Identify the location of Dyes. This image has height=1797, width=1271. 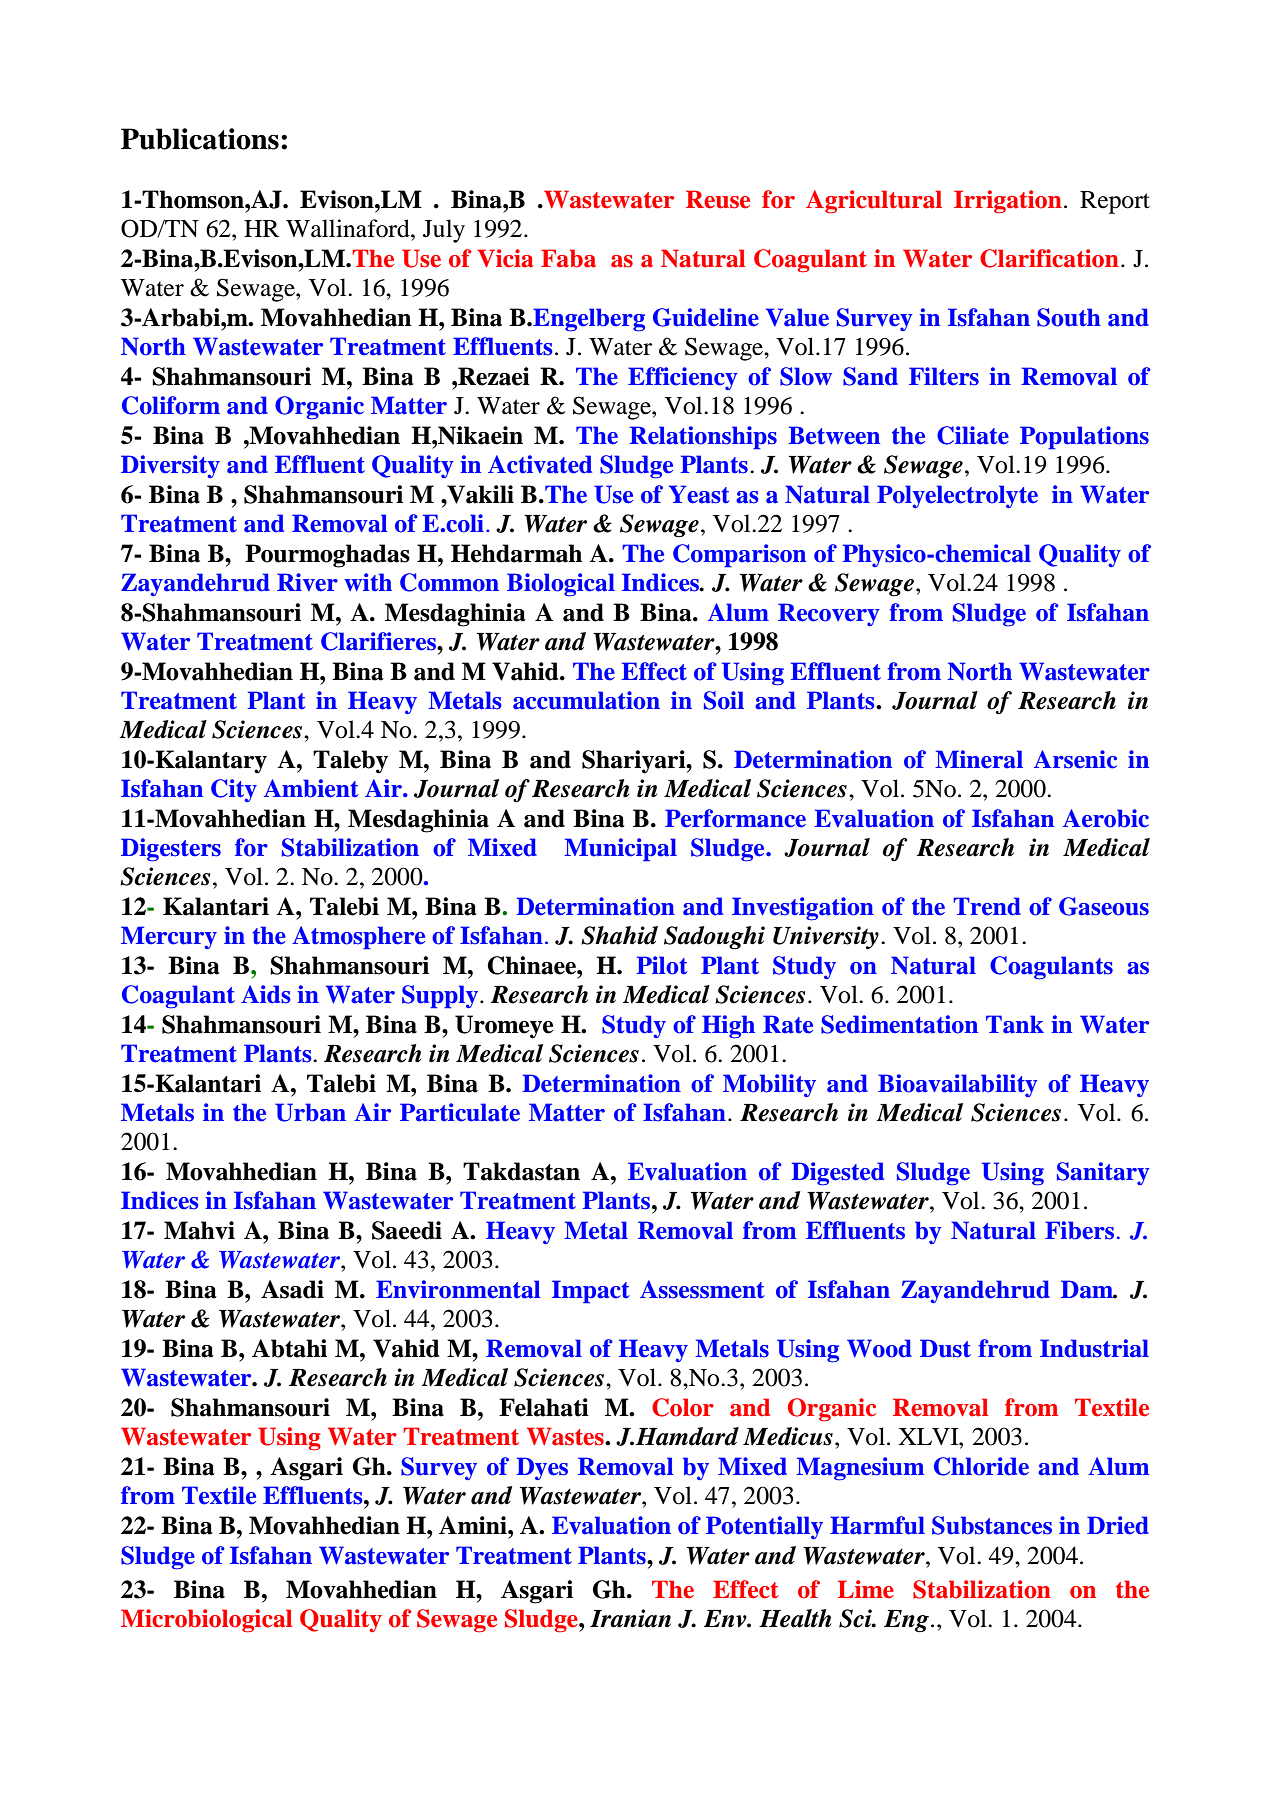
(542, 1468).
